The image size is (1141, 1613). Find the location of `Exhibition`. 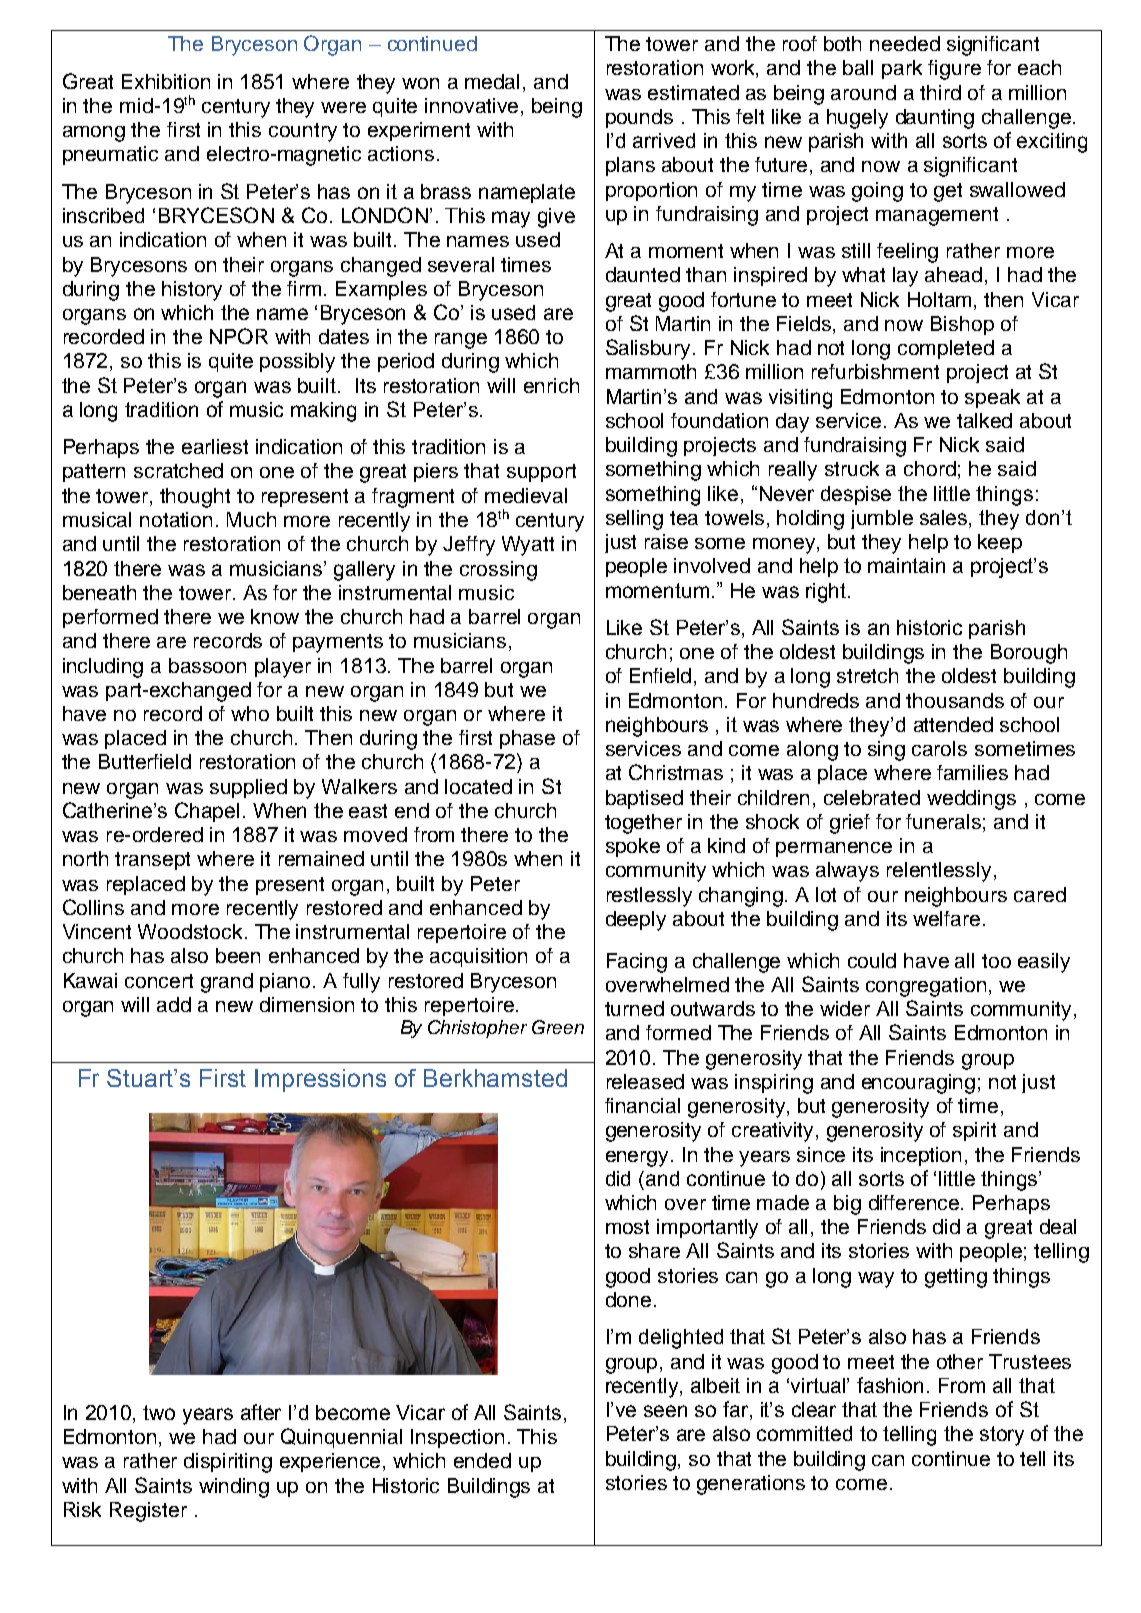

Exhibition is located at coordinates (166, 81).
